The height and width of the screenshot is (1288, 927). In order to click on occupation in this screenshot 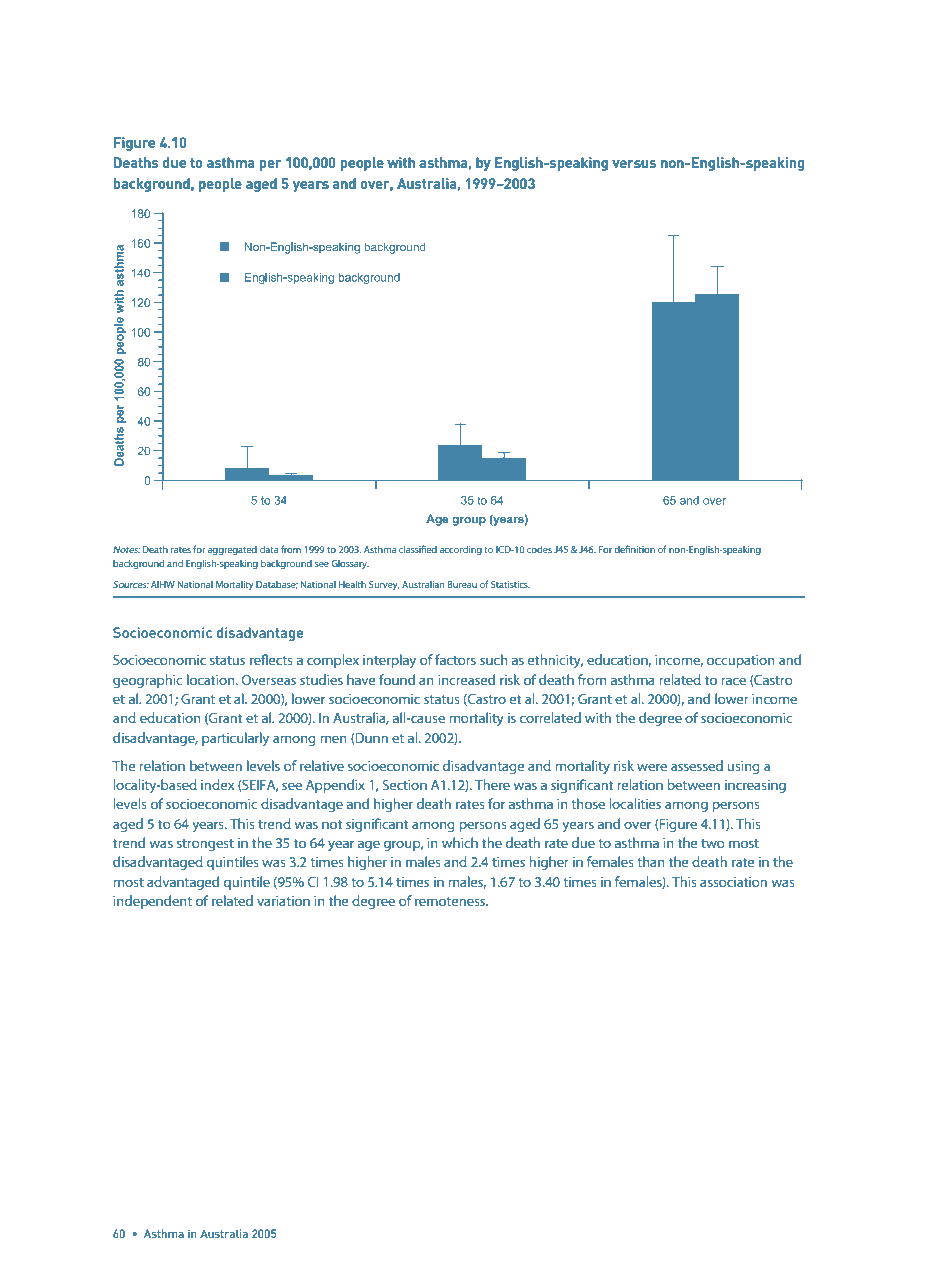, I will do `click(741, 661)`.
